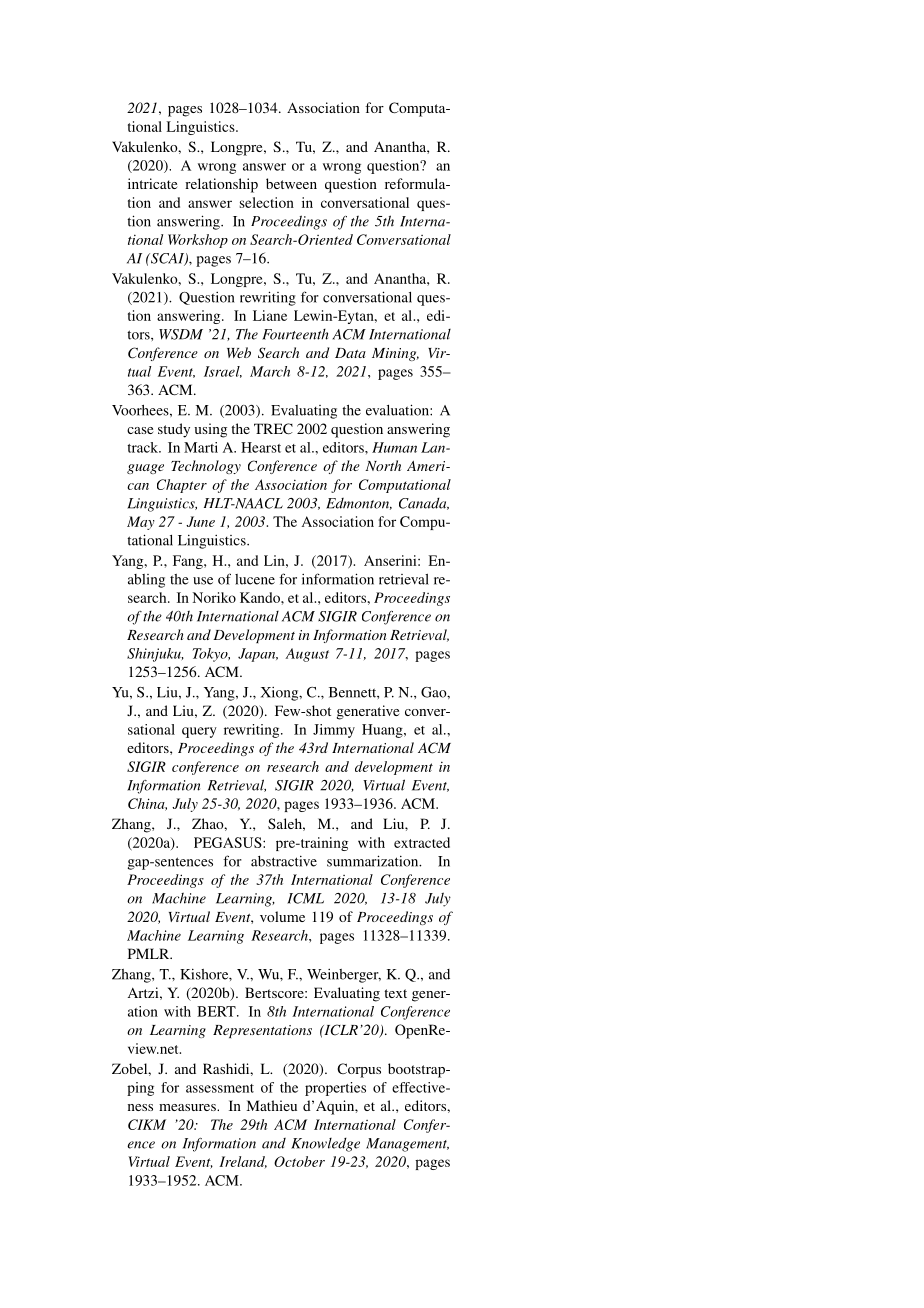  What do you see at coordinates (220, 1088) in the screenshot?
I see `assessment` at bounding box center [220, 1088].
